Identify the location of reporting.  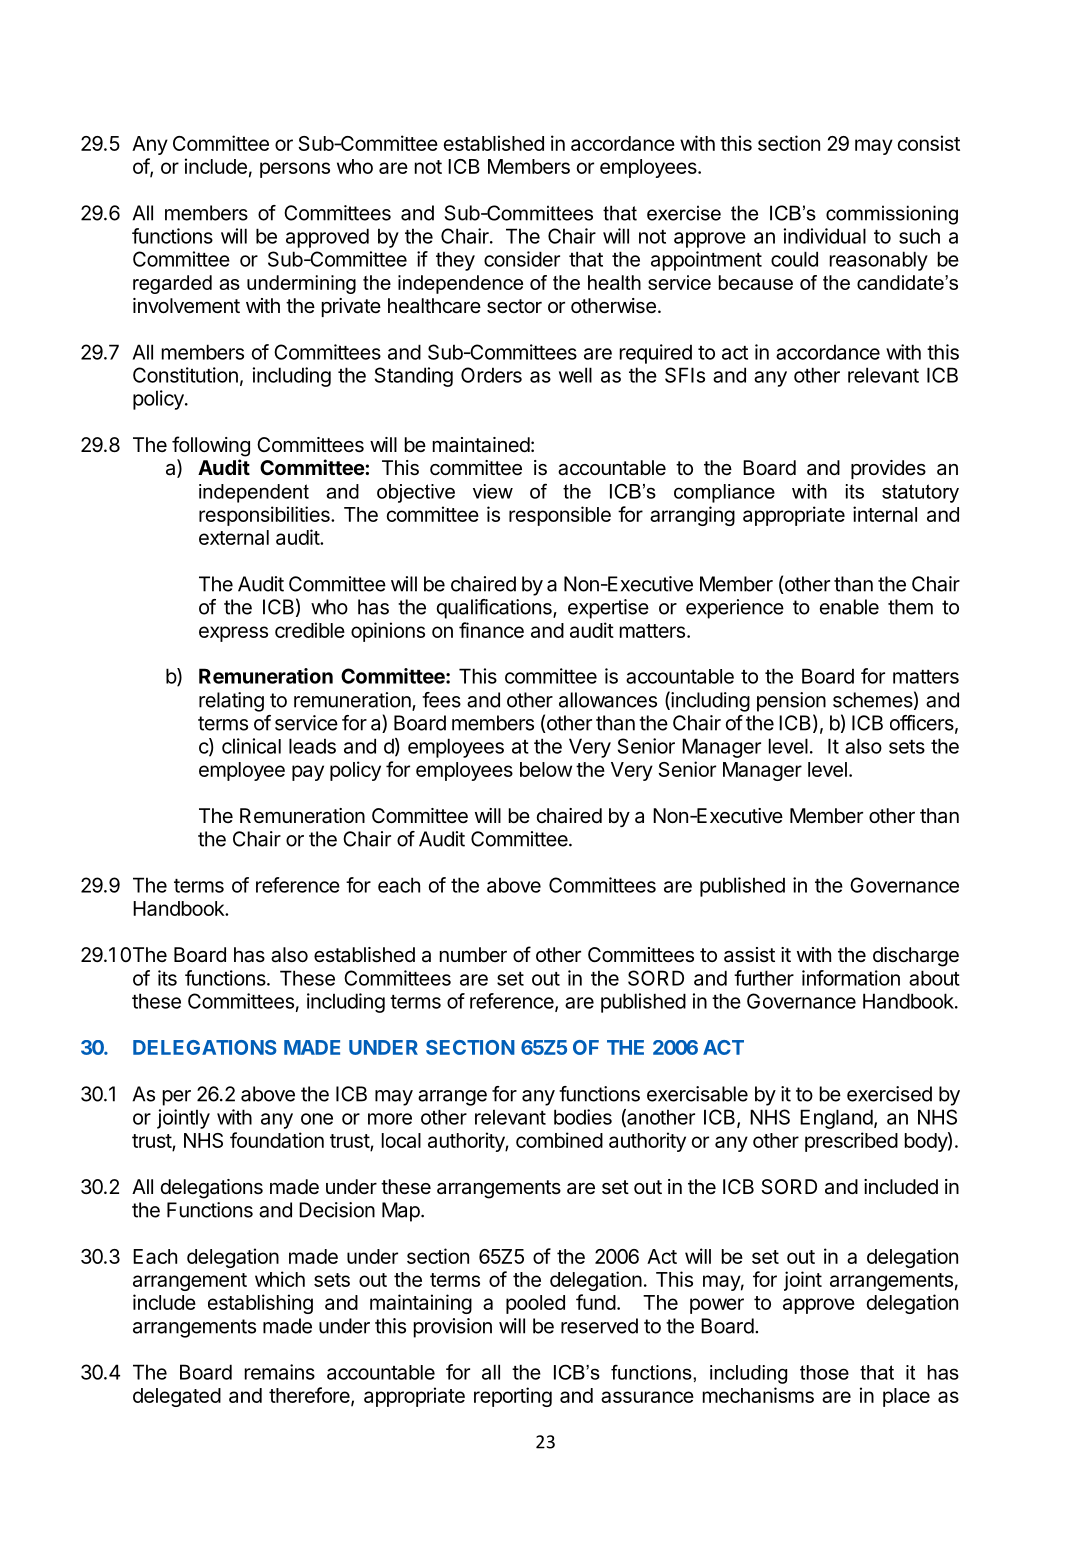
(513, 1397).
